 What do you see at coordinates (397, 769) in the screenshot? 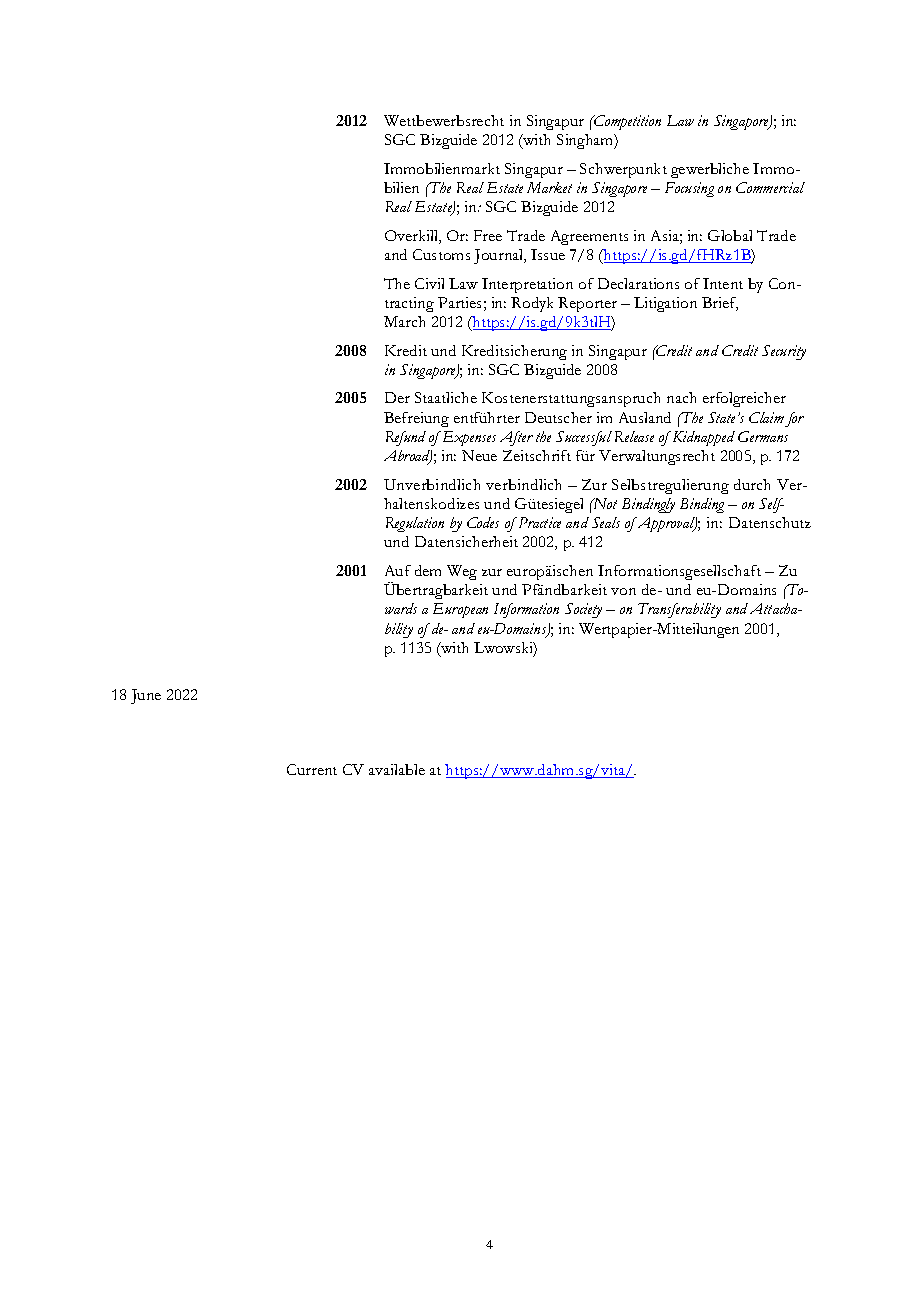
I see `available` at bounding box center [397, 769].
